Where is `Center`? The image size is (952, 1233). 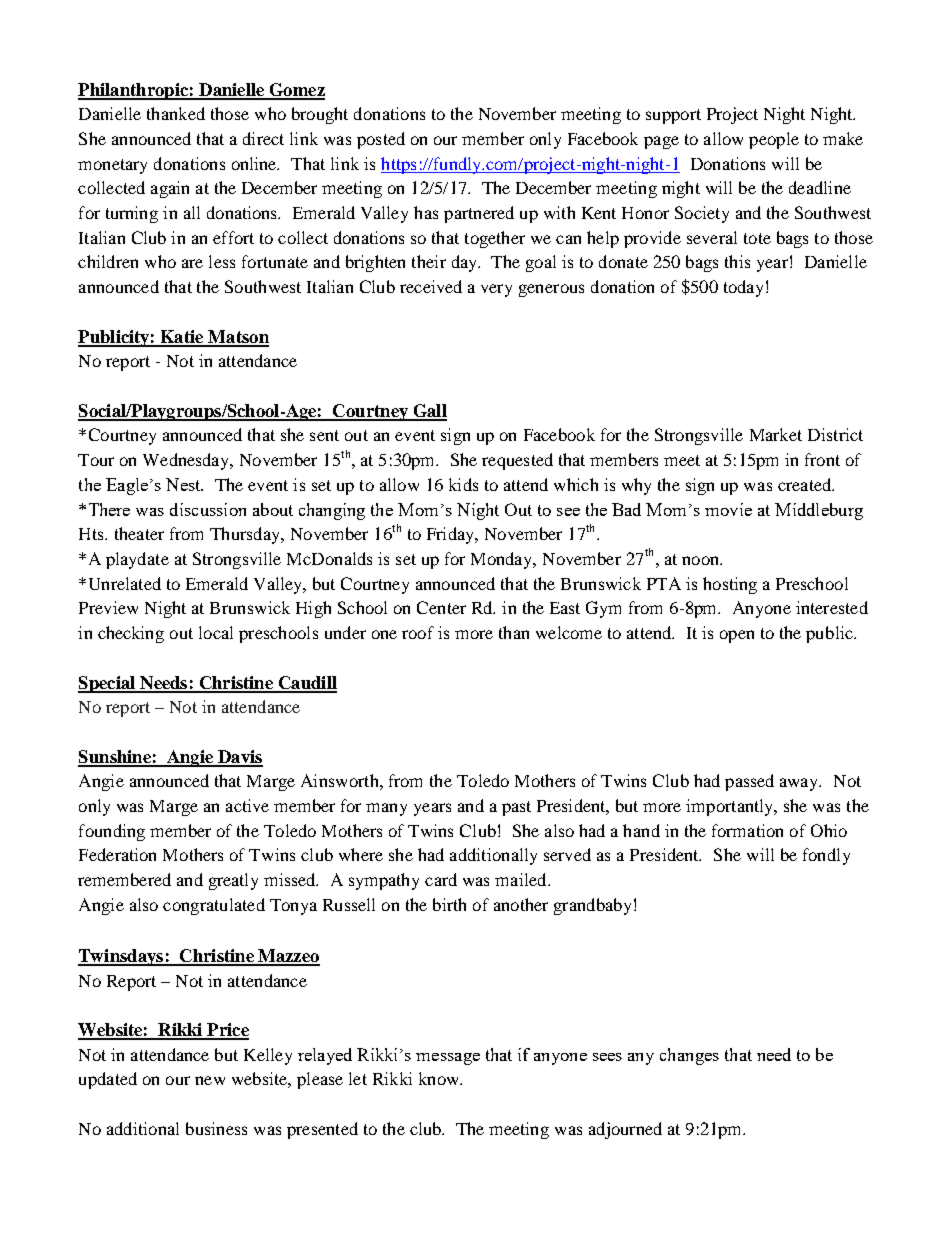
Center is located at coordinates (441, 607).
